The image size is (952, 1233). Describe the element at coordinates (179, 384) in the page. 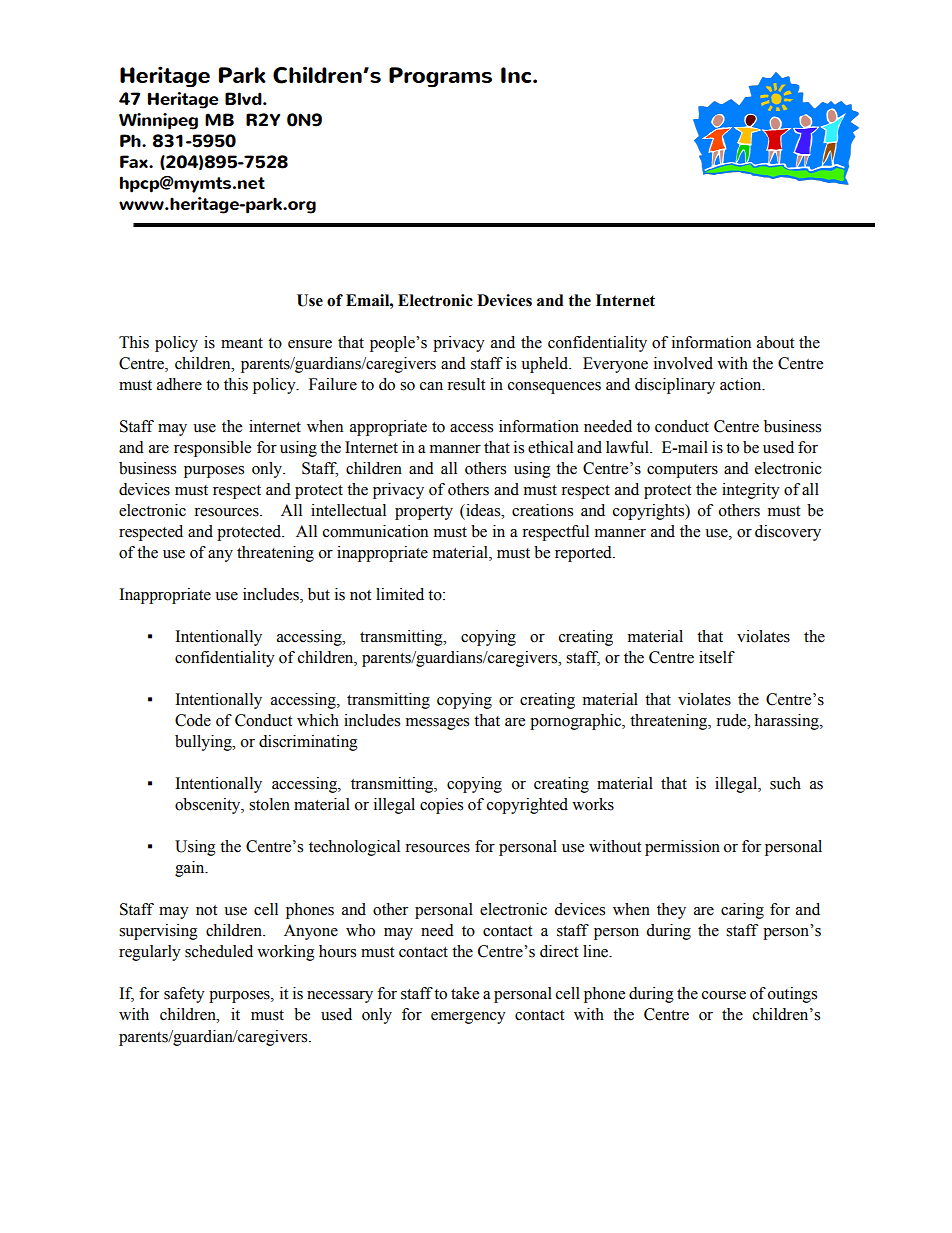

I see `adhere` at that location.
